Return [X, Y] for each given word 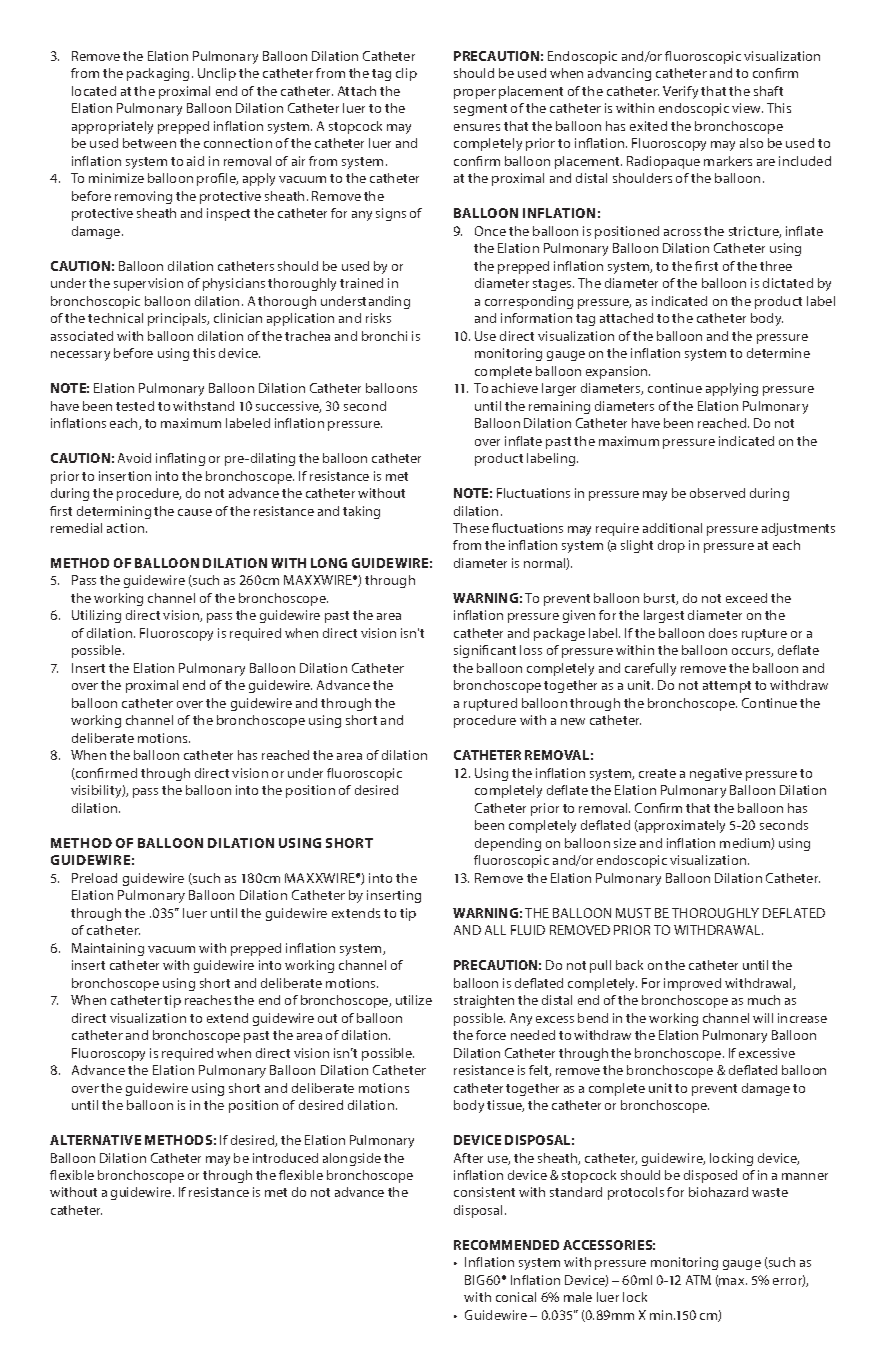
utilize [414, 1000]
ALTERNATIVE [95, 1140]
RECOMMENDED [506, 1245]
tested [135, 406]
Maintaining [108, 949]
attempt [727, 687]
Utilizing [96, 616]
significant [485, 651]
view [747, 108]
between [149, 143]
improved [692, 984]
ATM [698, 1280]
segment [480, 110]
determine [778, 353]
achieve [515, 388]
